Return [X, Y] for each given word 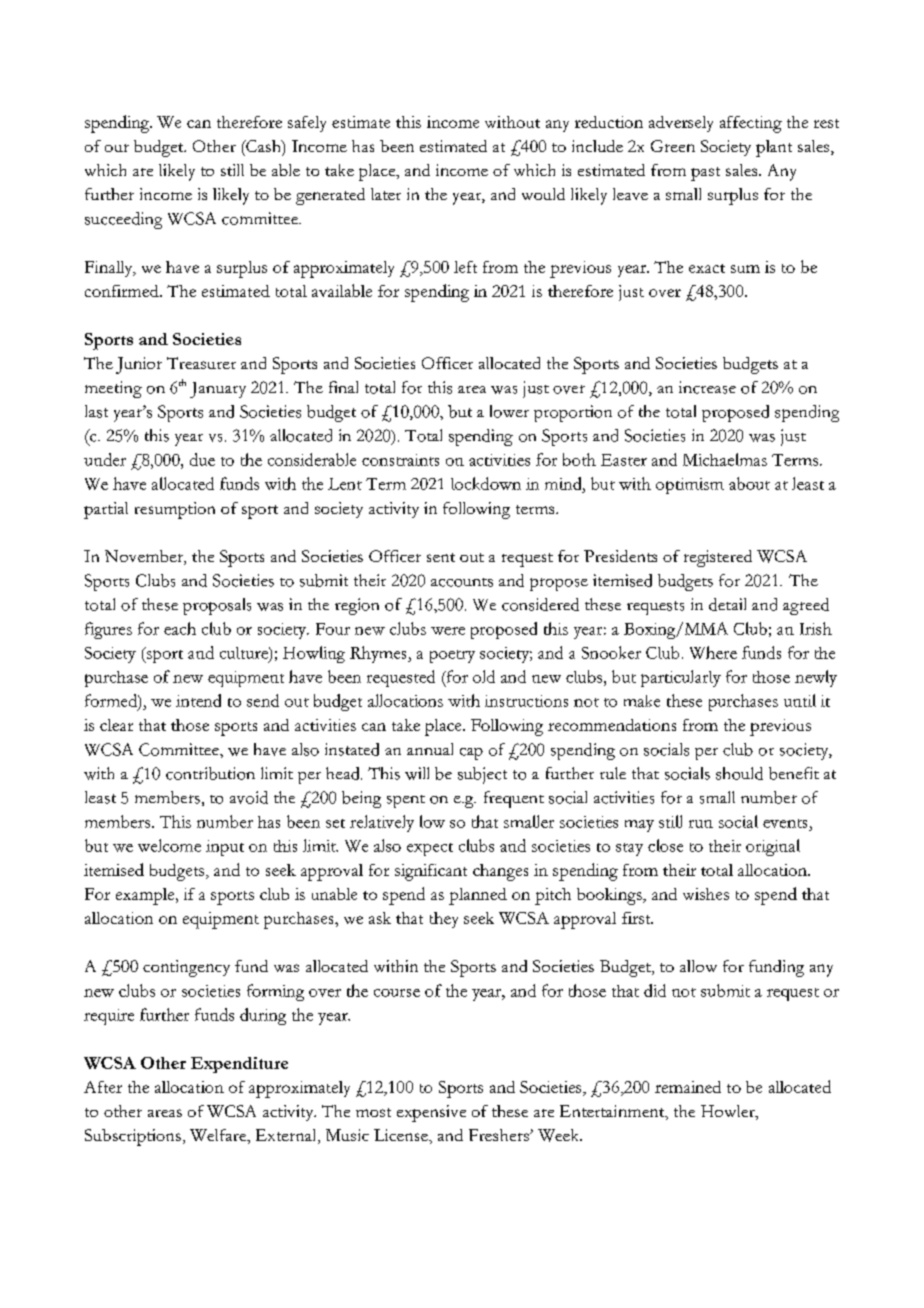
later [386, 194]
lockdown [486, 483]
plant [774, 148]
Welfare [219, 1135]
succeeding [123, 220]
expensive [431, 1113]
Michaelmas [725, 459]
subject [482, 775]
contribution [210, 773]
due [202, 459]
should [739, 773]
